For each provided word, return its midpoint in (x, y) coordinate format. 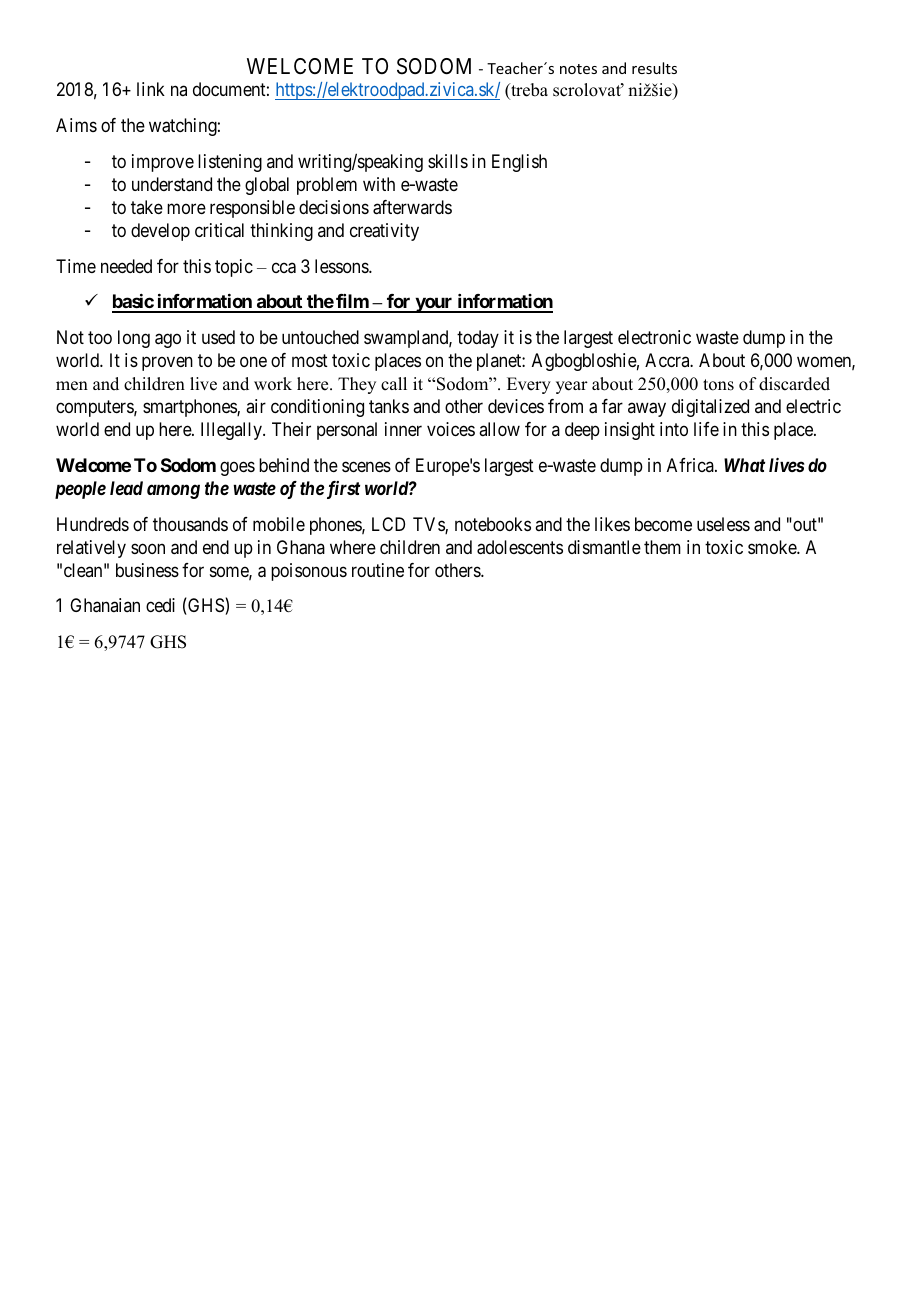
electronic (654, 337)
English (519, 163)
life (706, 429)
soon (148, 548)
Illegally (232, 431)
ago (168, 340)
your (434, 305)
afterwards (412, 207)
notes (578, 69)
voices (451, 429)
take (147, 207)
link (151, 89)
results (654, 68)
